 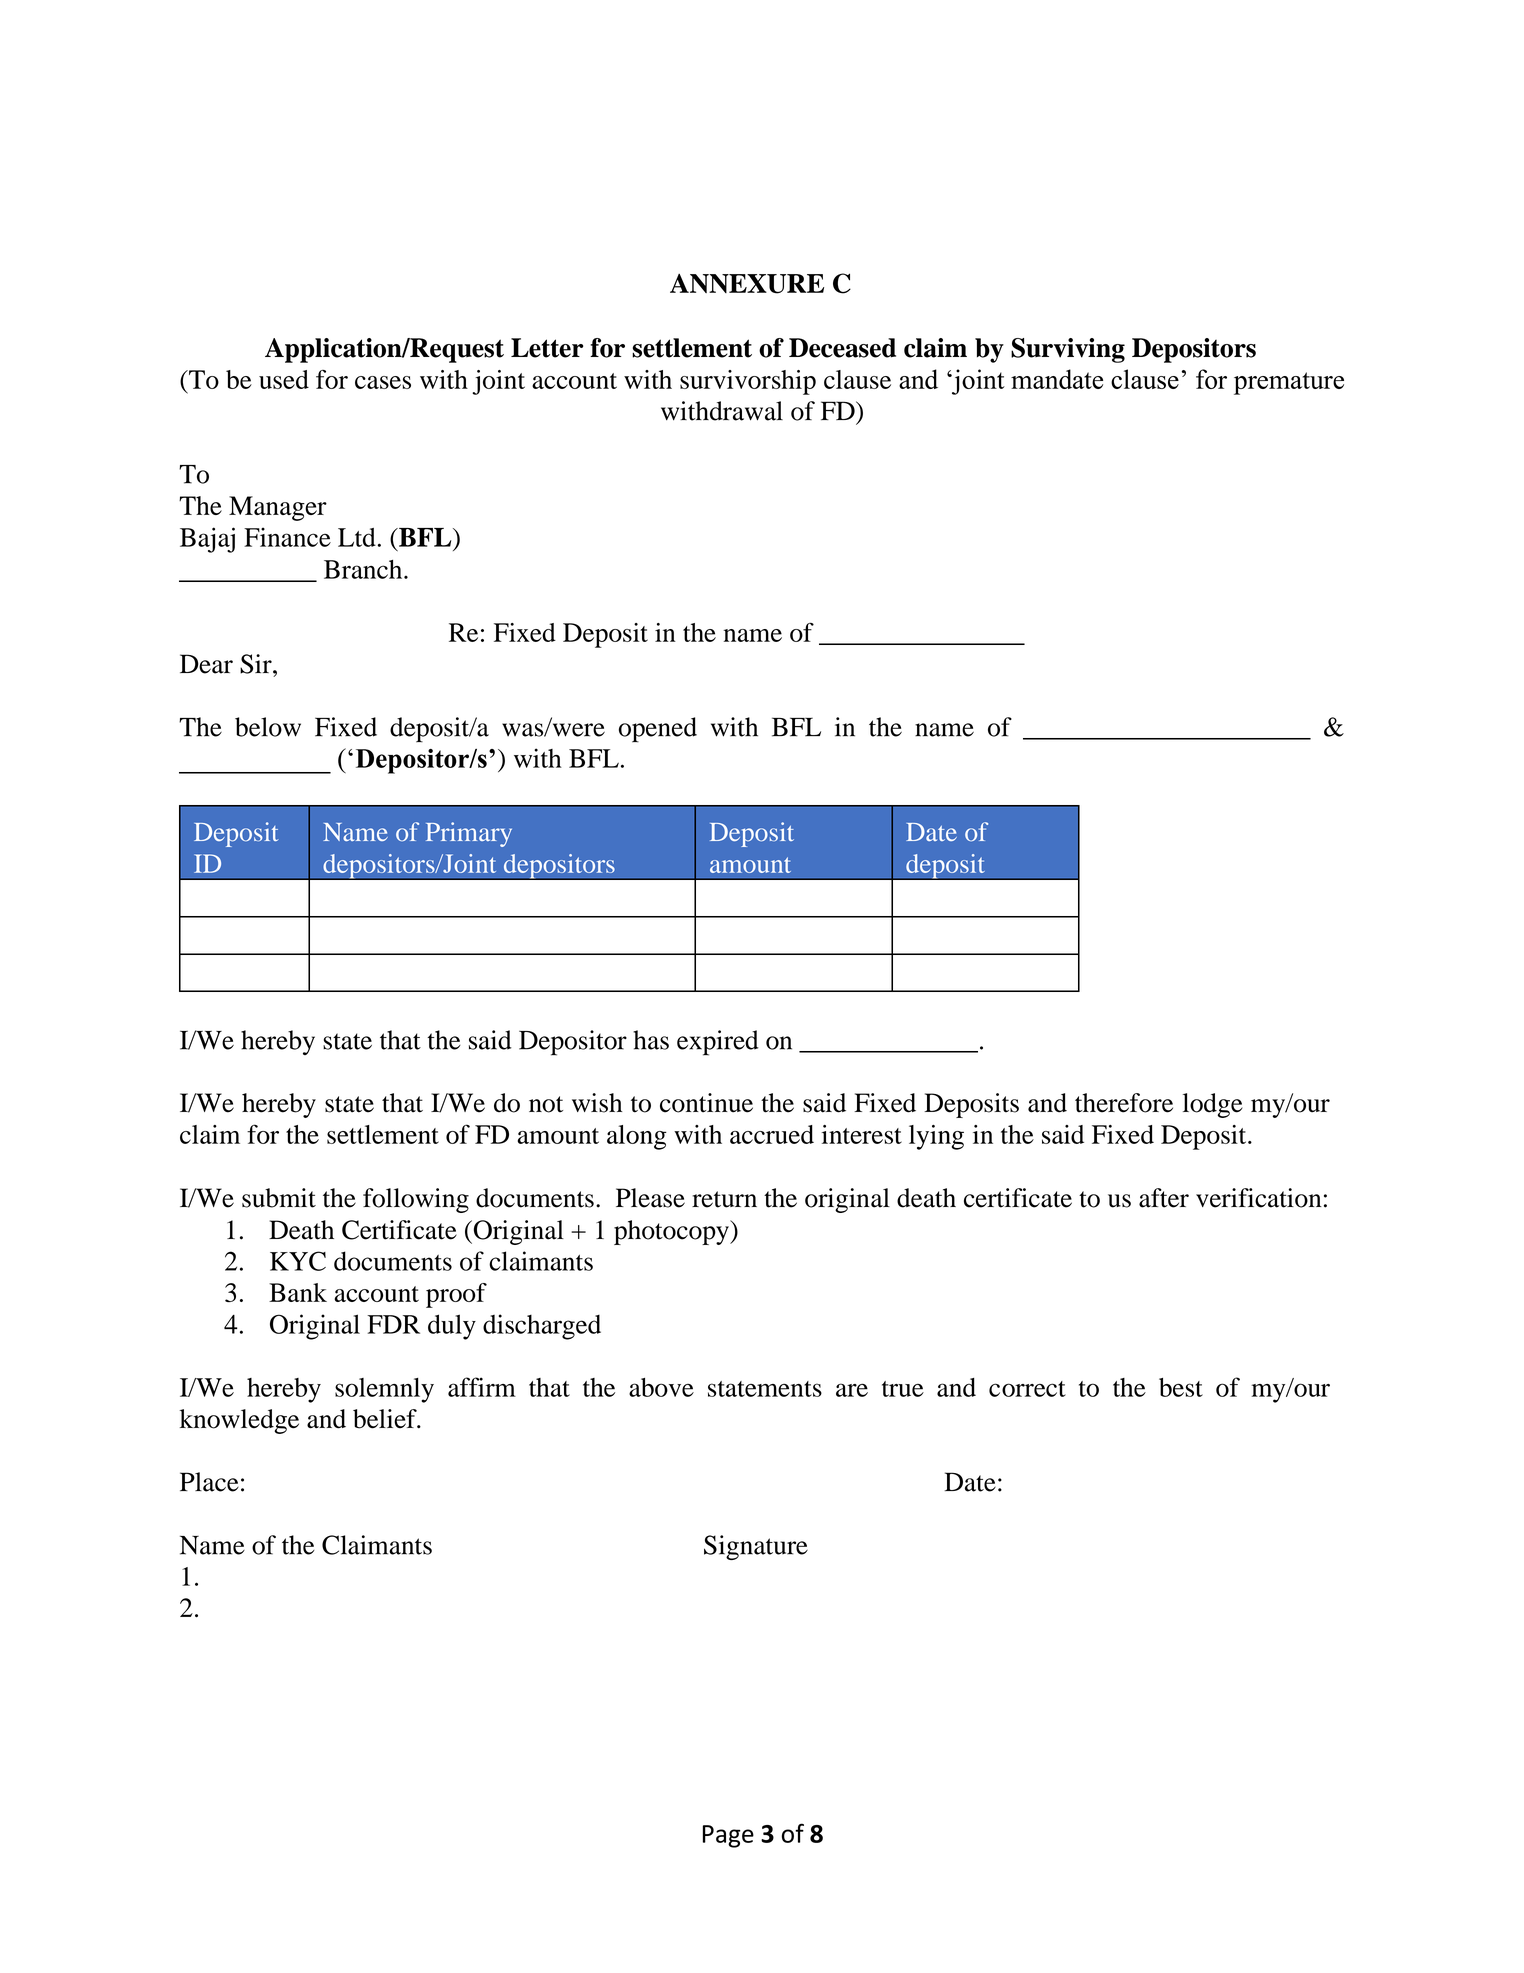 I want to click on best, so click(x=1181, y=1387).
